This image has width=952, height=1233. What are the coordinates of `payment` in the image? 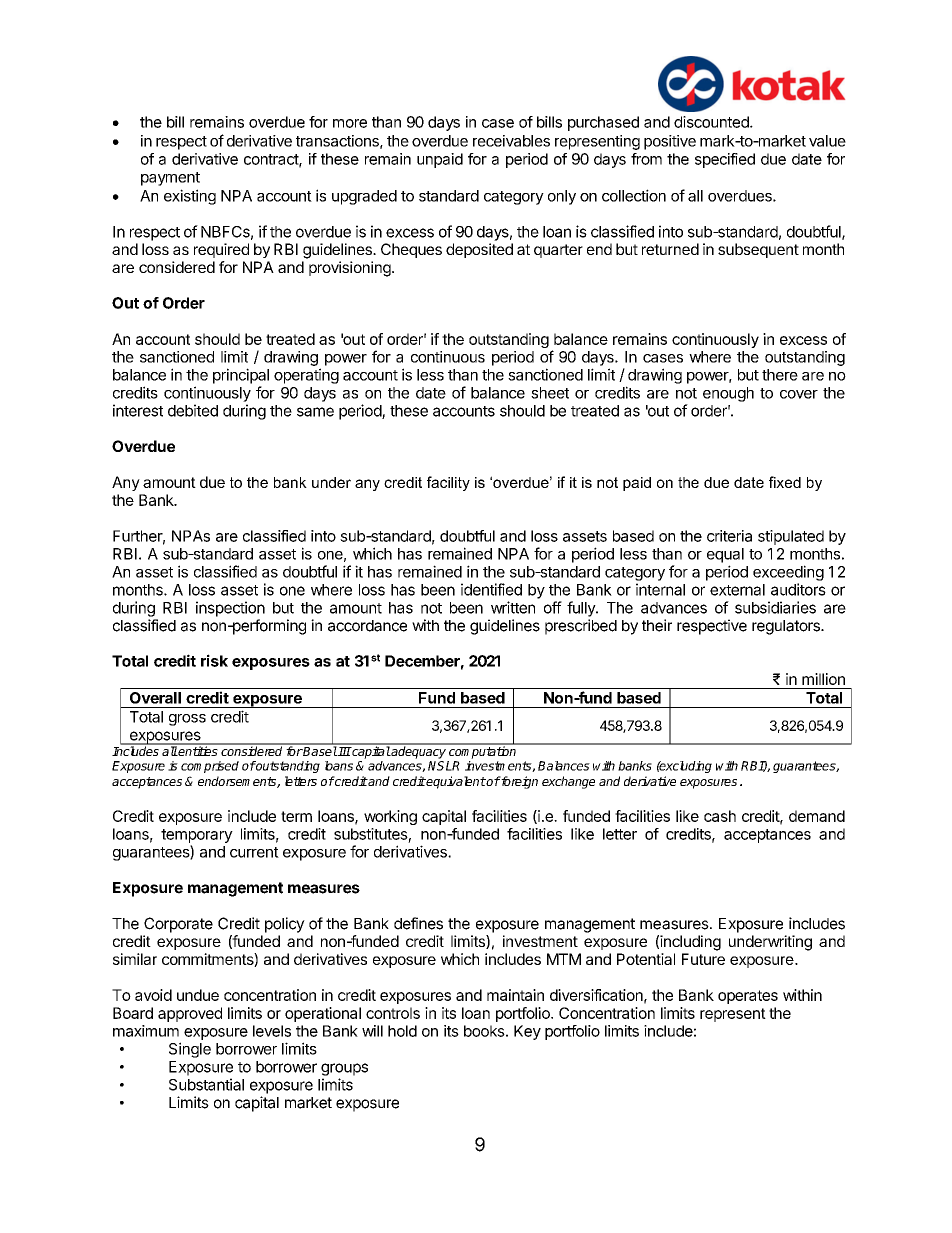 It's located at (170, 179).
